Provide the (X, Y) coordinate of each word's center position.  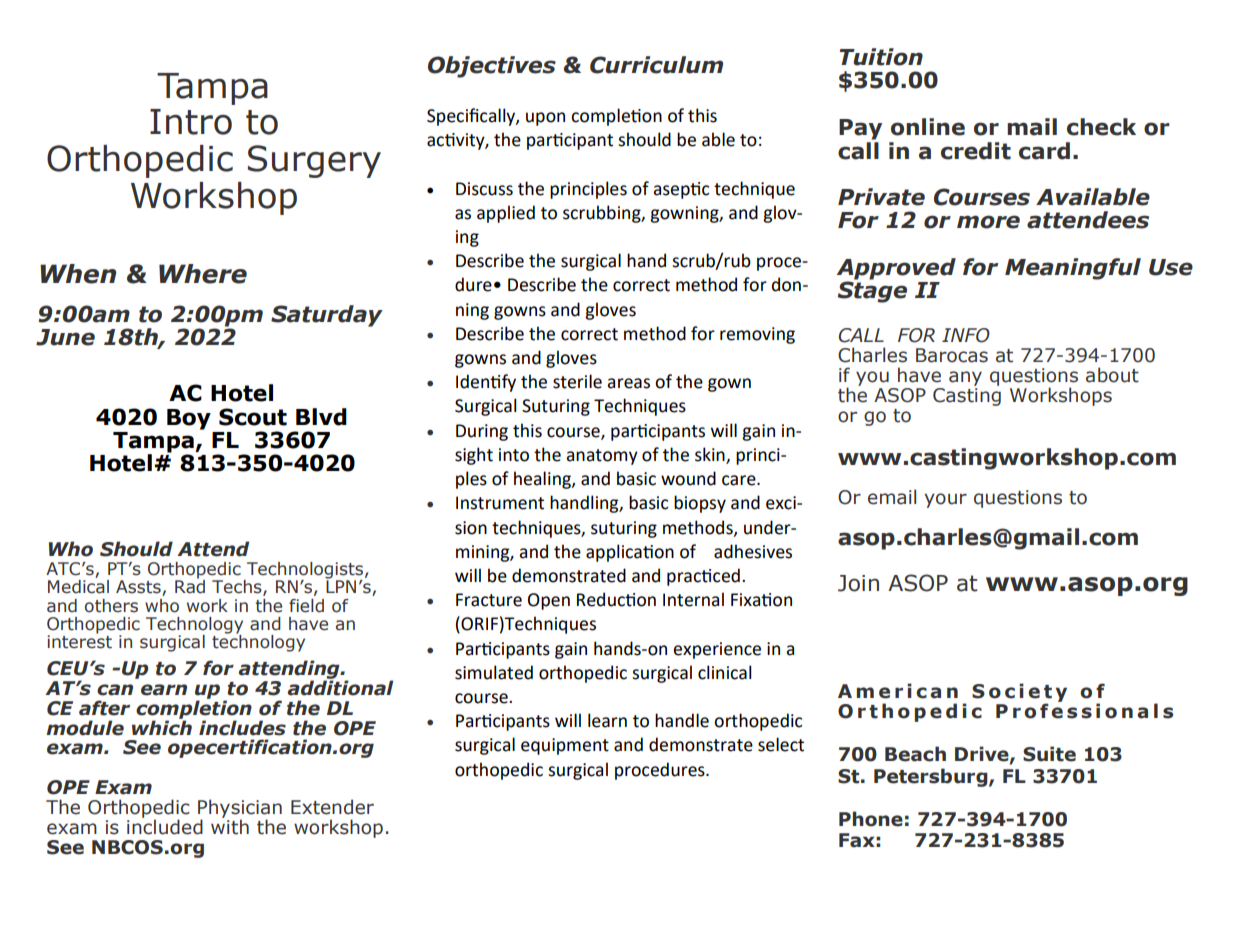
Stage (872, 291)
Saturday (327, 316)
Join (858, 583)
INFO (966, 335)
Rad (190, 586)
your (945, 500)
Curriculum (656, 65)
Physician (240, 810)
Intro (191, 122)
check (1101, 127)
